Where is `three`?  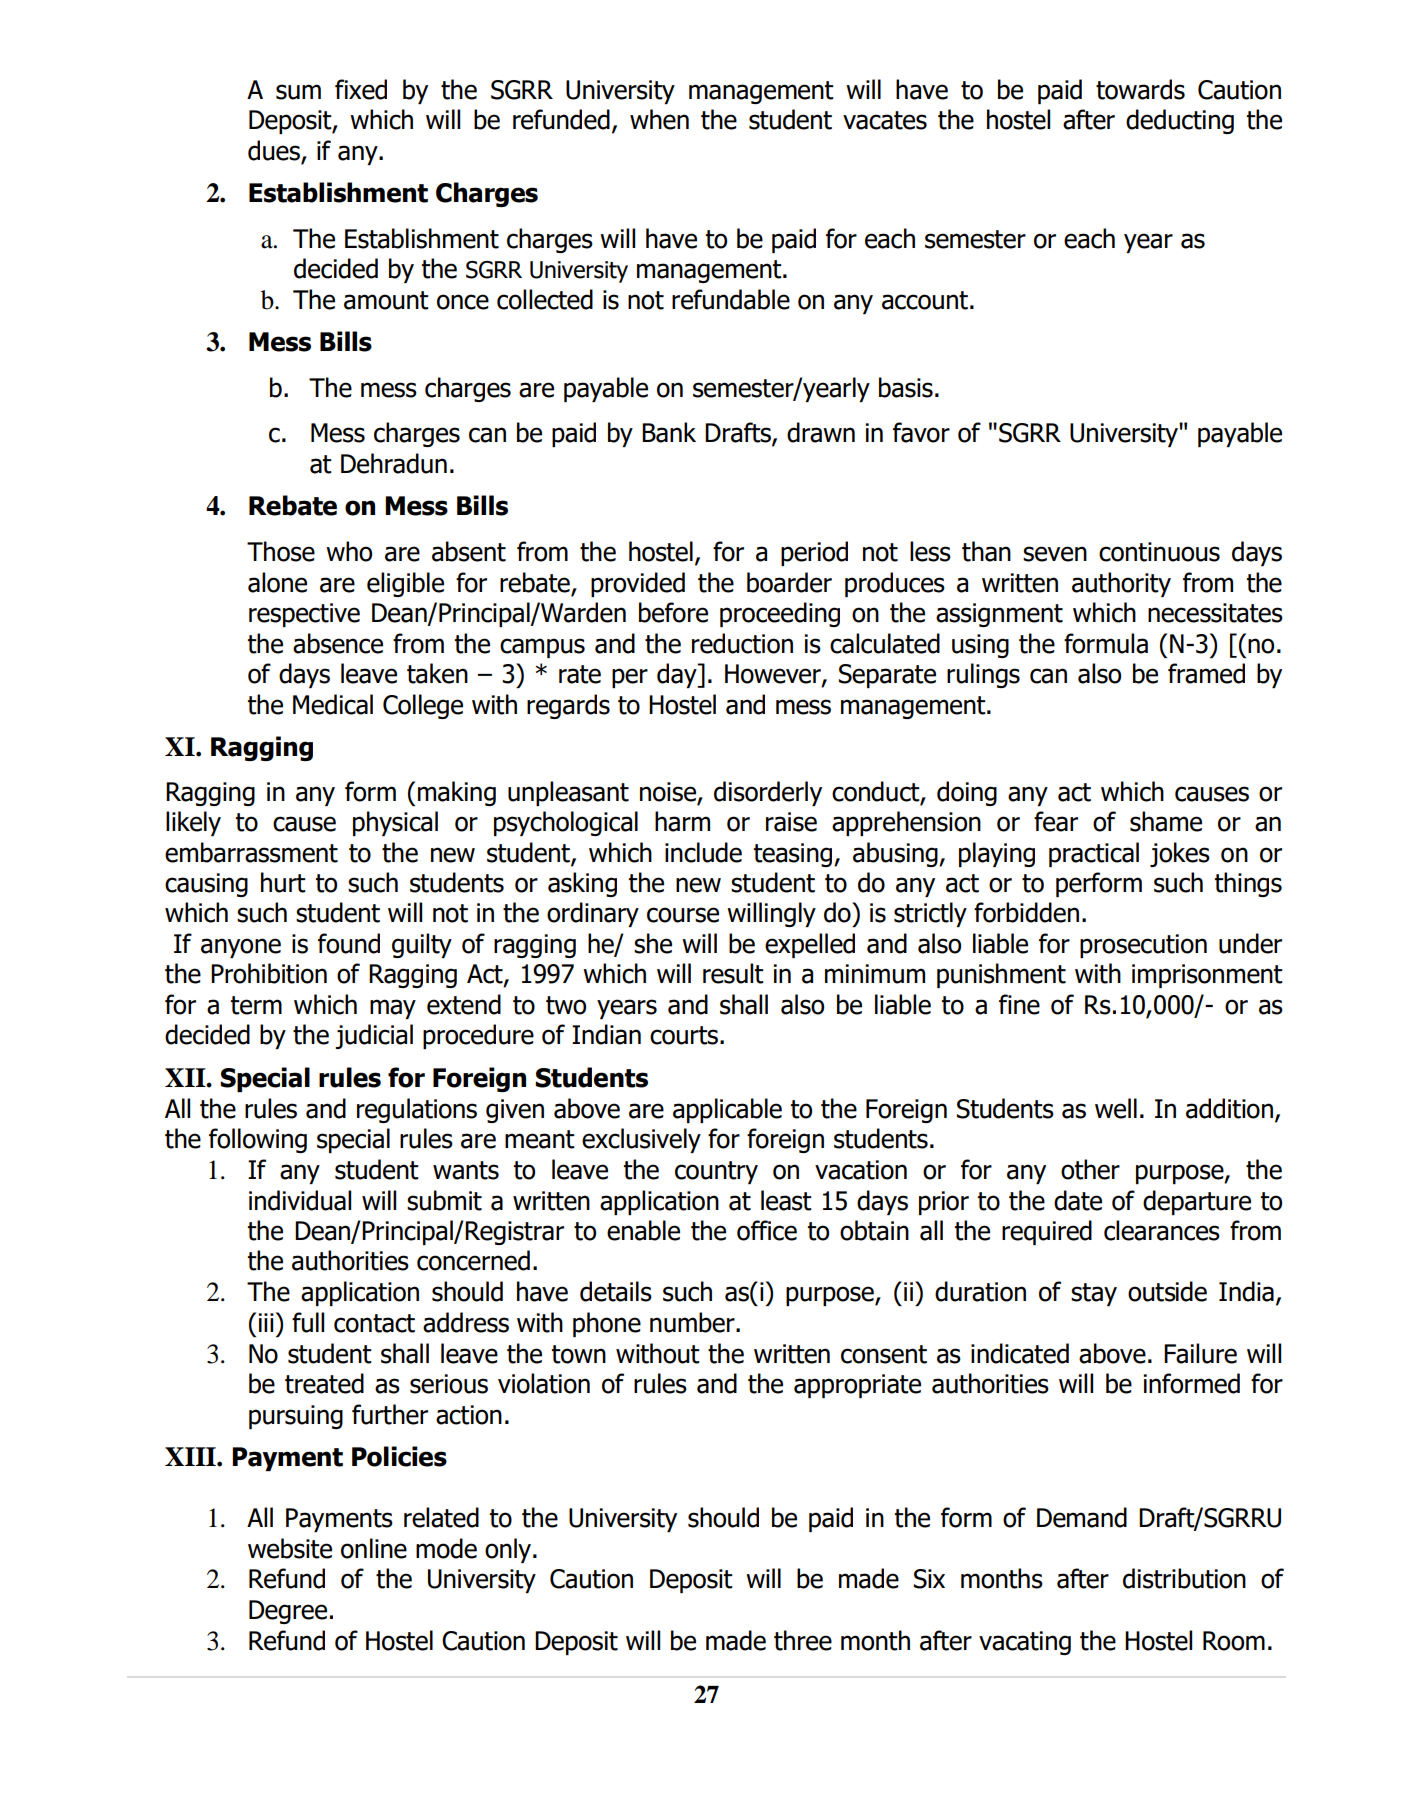 three is located at coordinates (803, 1640).
